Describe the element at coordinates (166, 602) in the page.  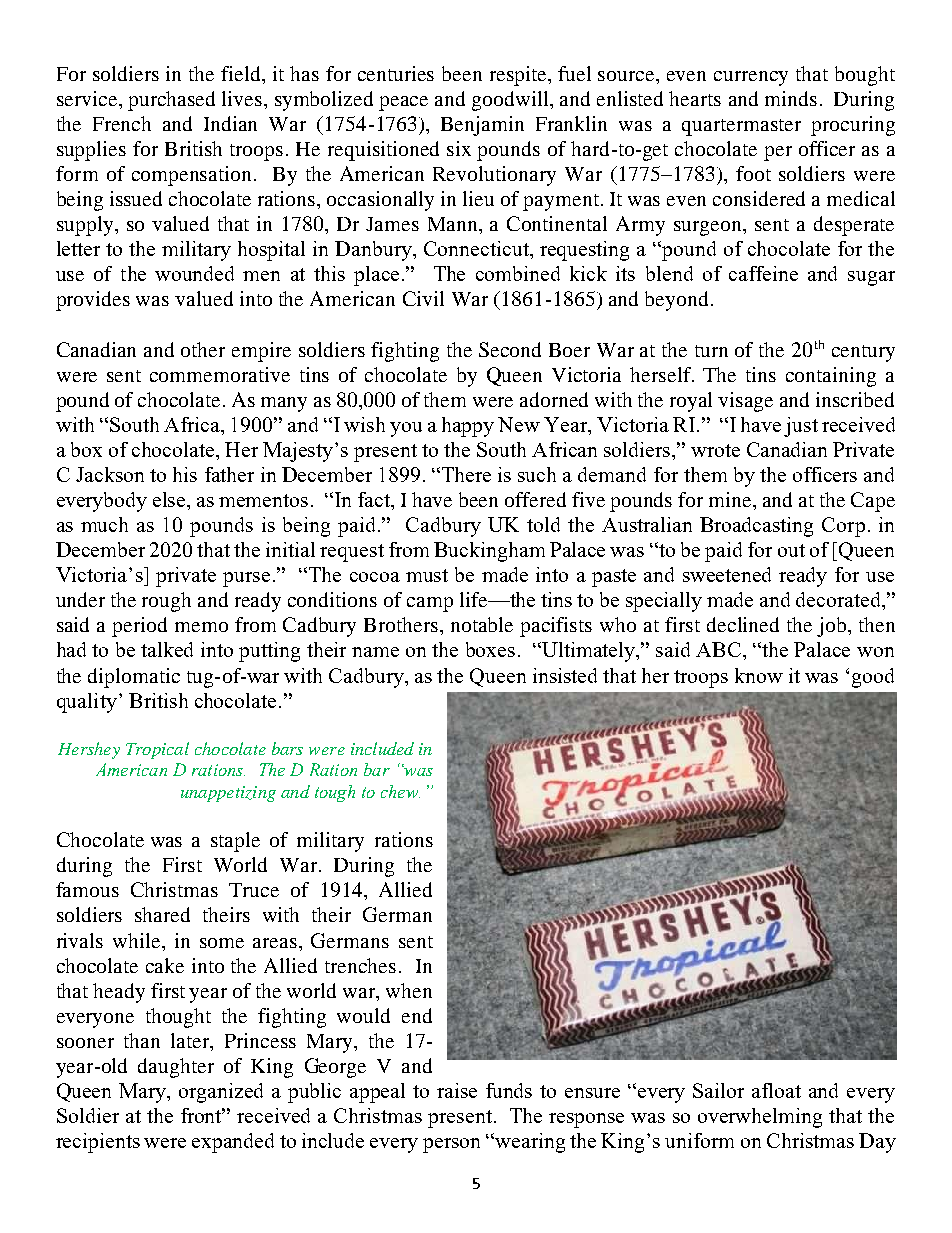
I see `rough` at that location.
